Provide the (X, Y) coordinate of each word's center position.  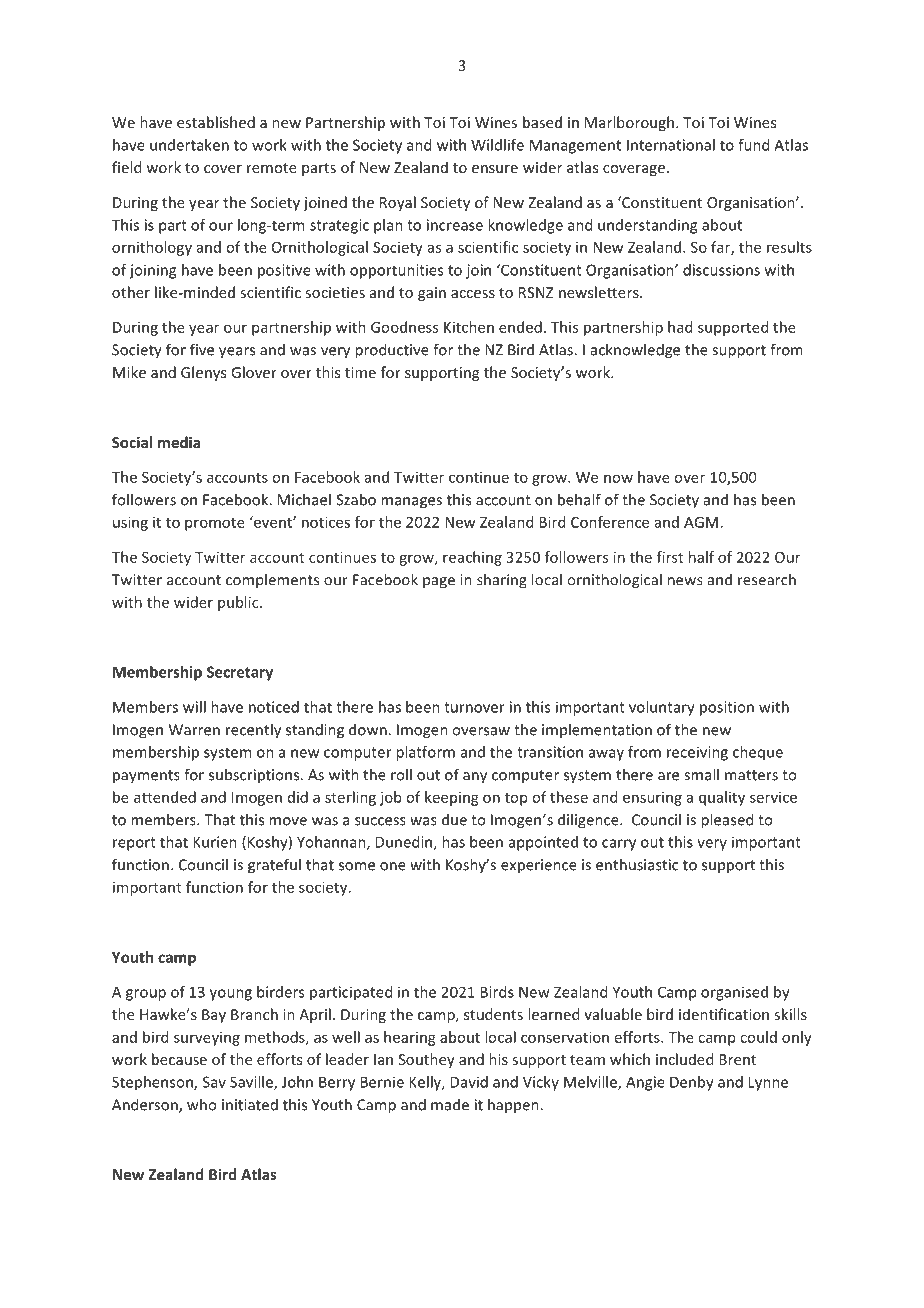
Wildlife (497, 145)
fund (753, 145)
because (179, 1059)
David (469, 1082)
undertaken (189, 145)
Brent (737, 1059)
